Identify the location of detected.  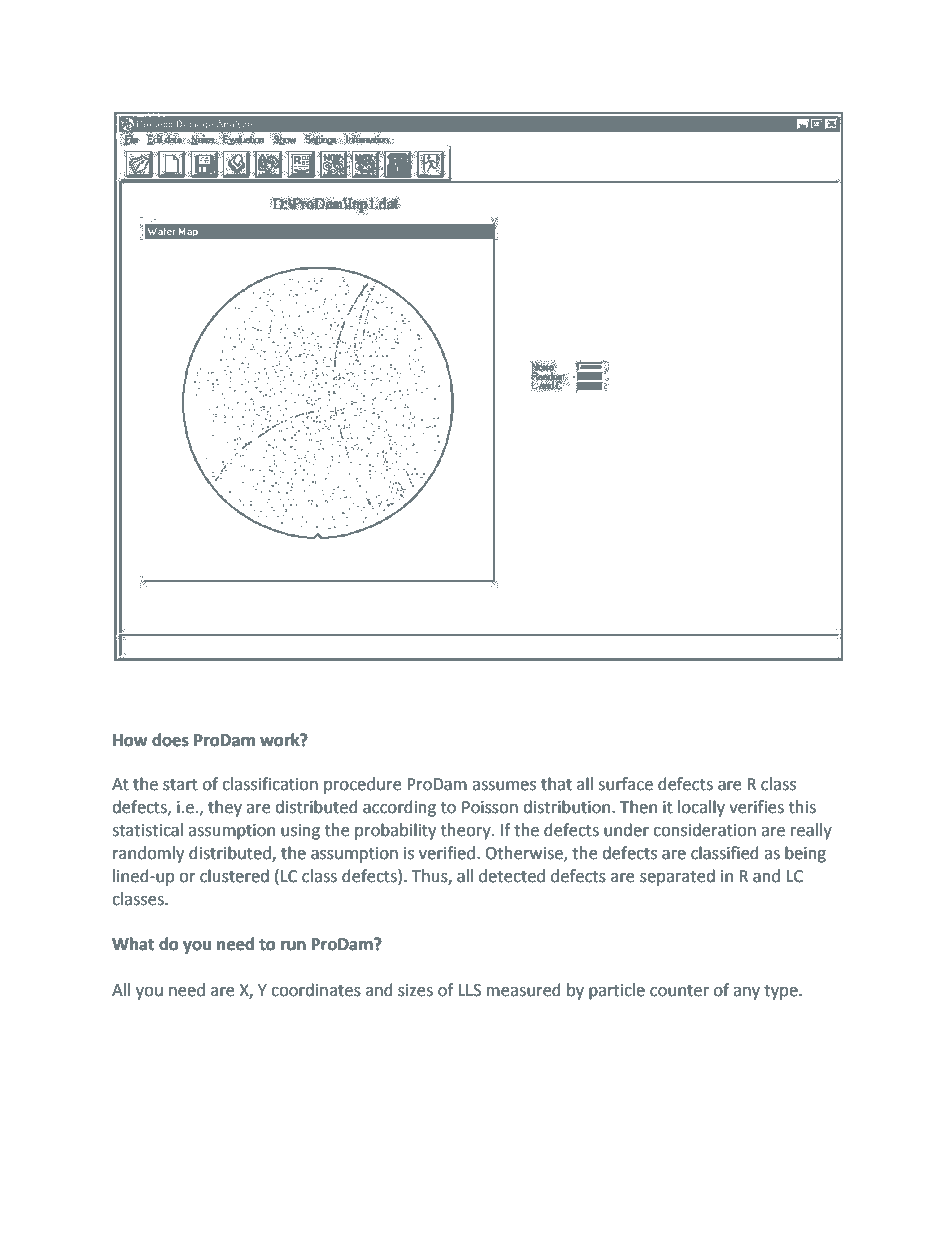
(512, 876).
